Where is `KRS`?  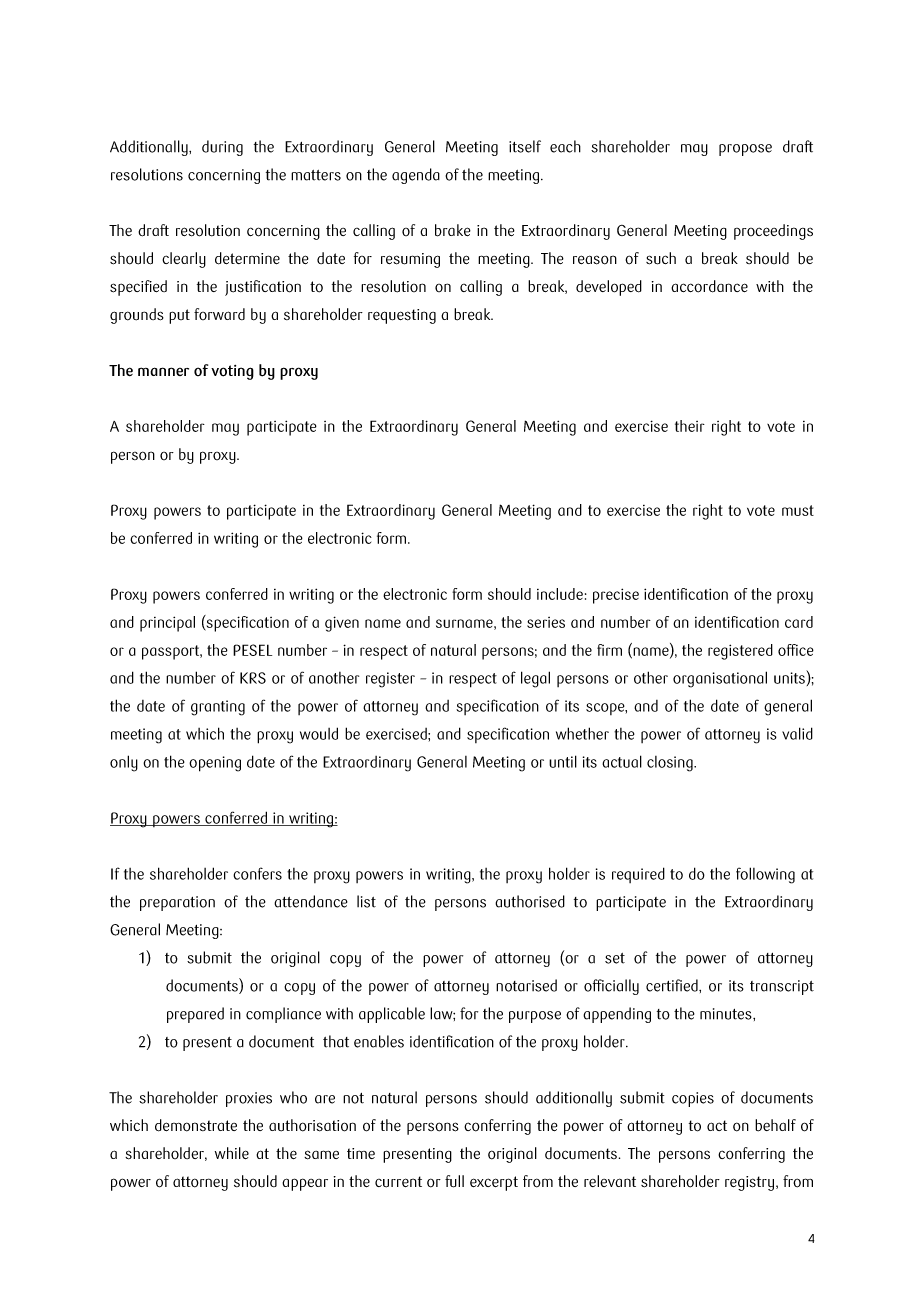 KRS is located at coordinates (253, 678).
